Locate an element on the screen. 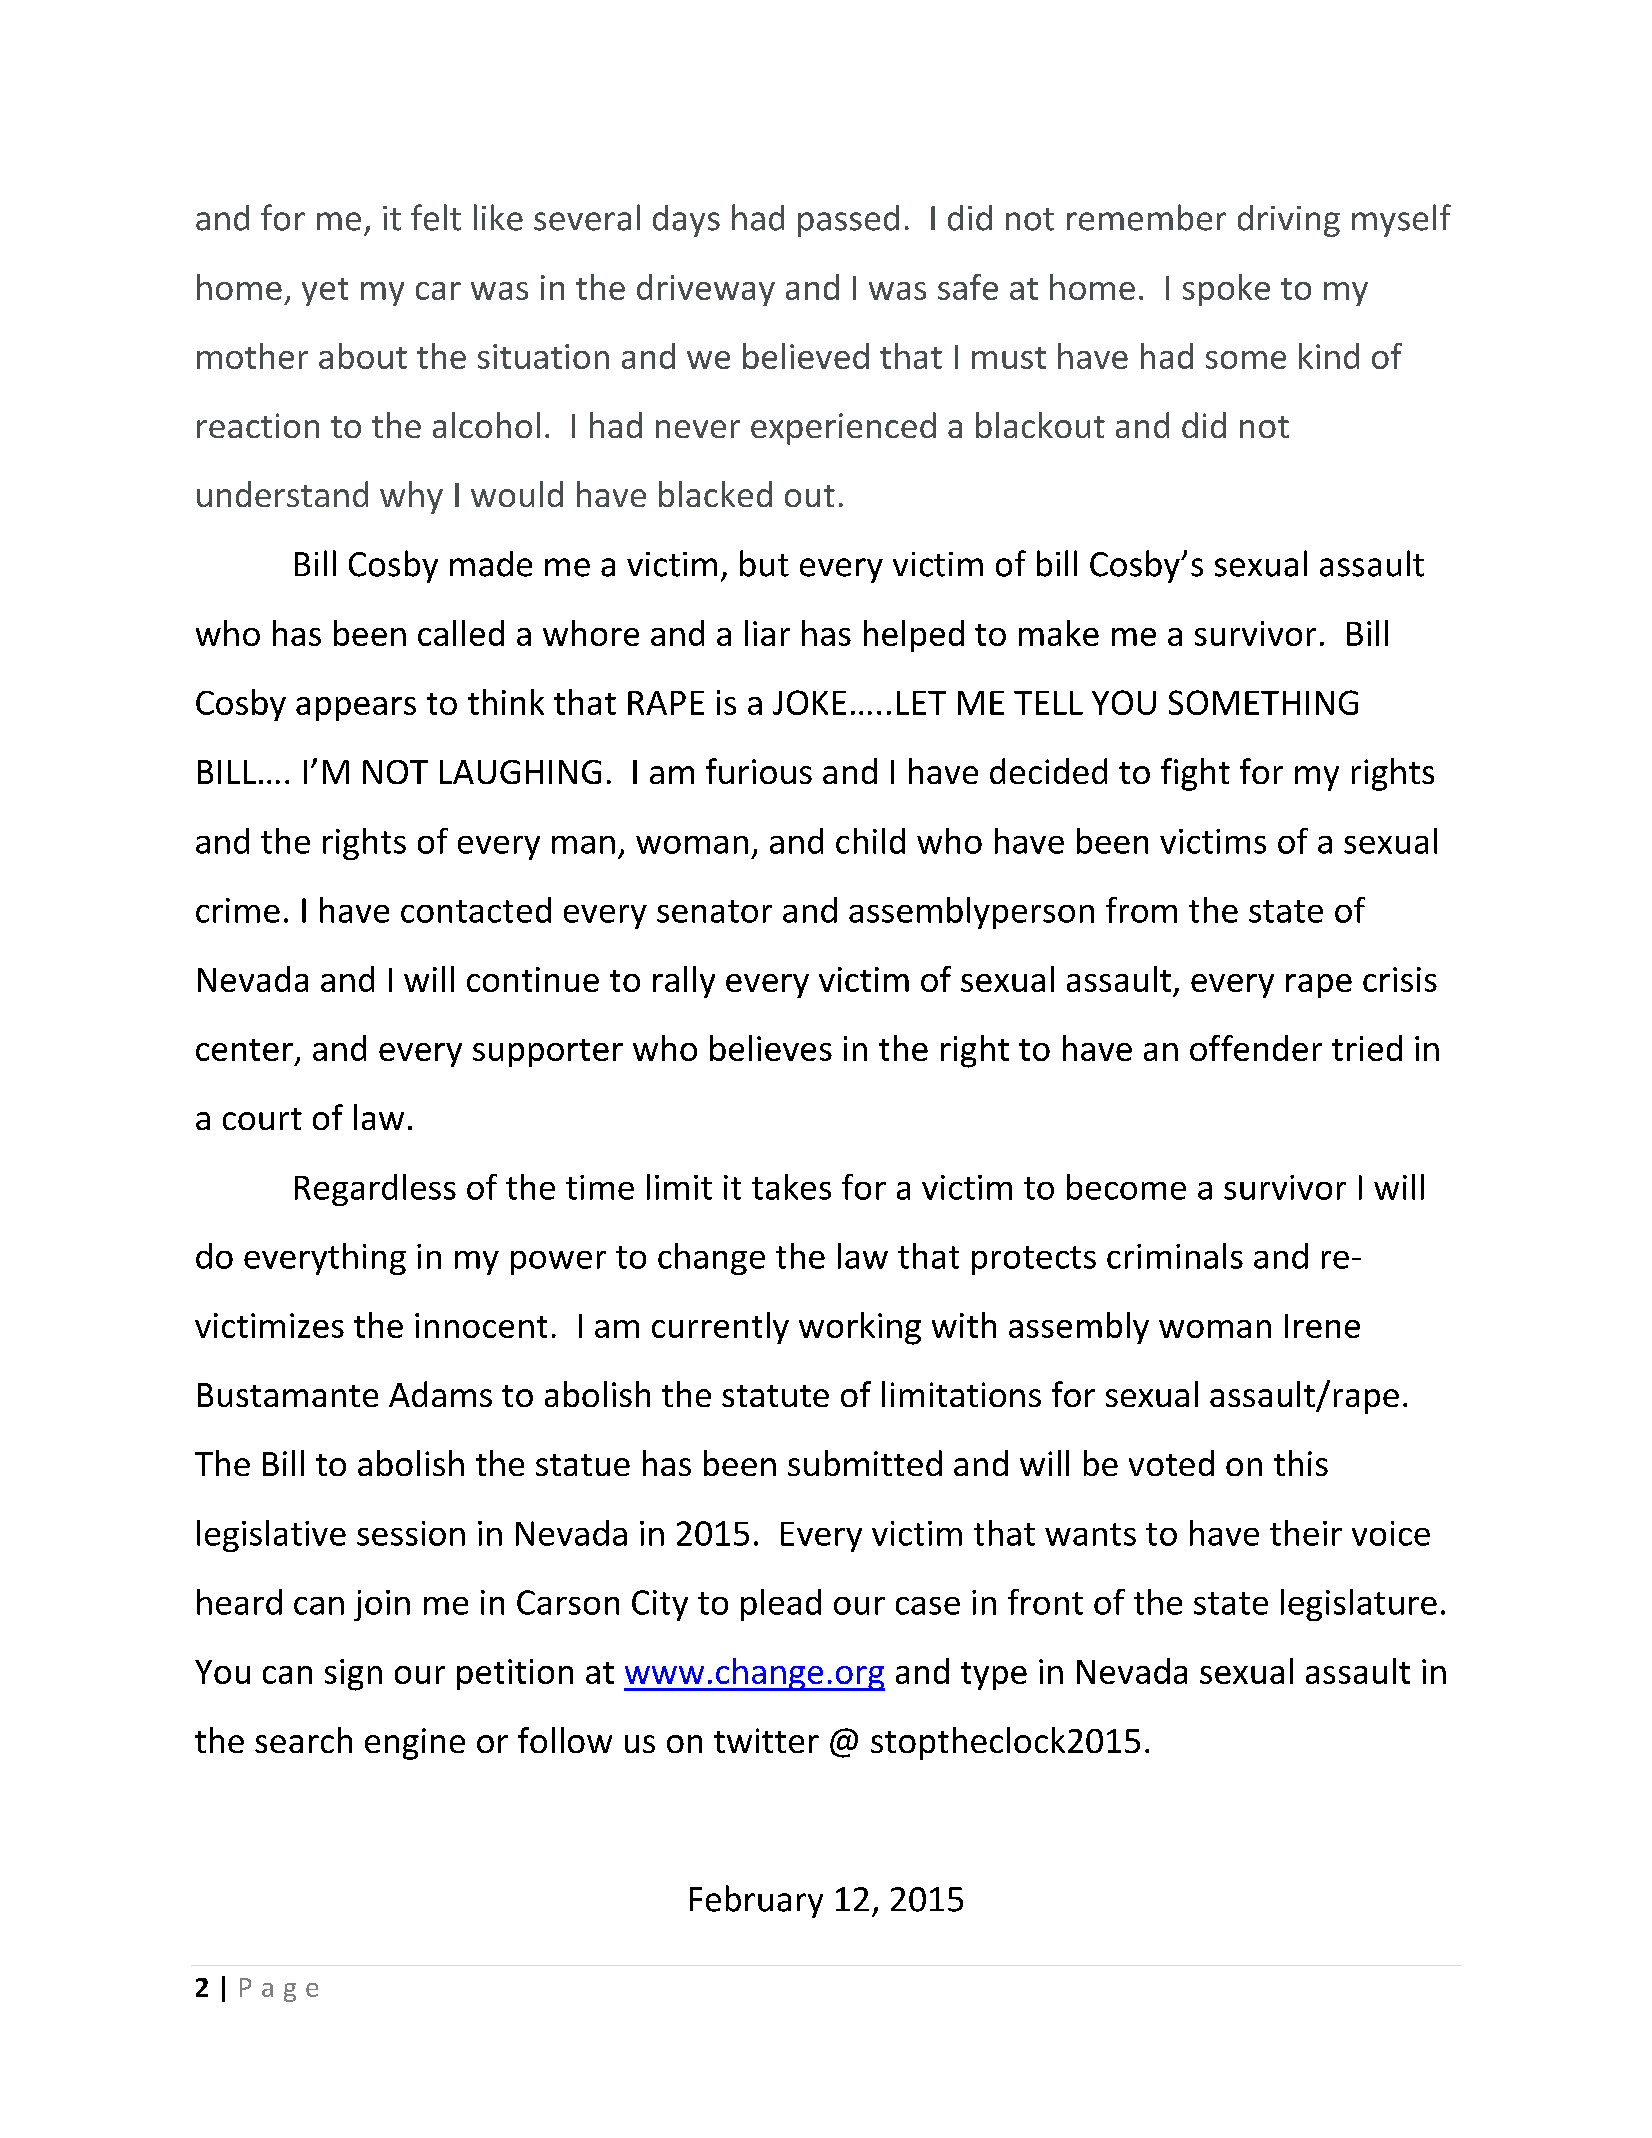 Image resolution: width=1652 pixels, height=2138 pixels. spoke is located at coordinates (1226, 290).
